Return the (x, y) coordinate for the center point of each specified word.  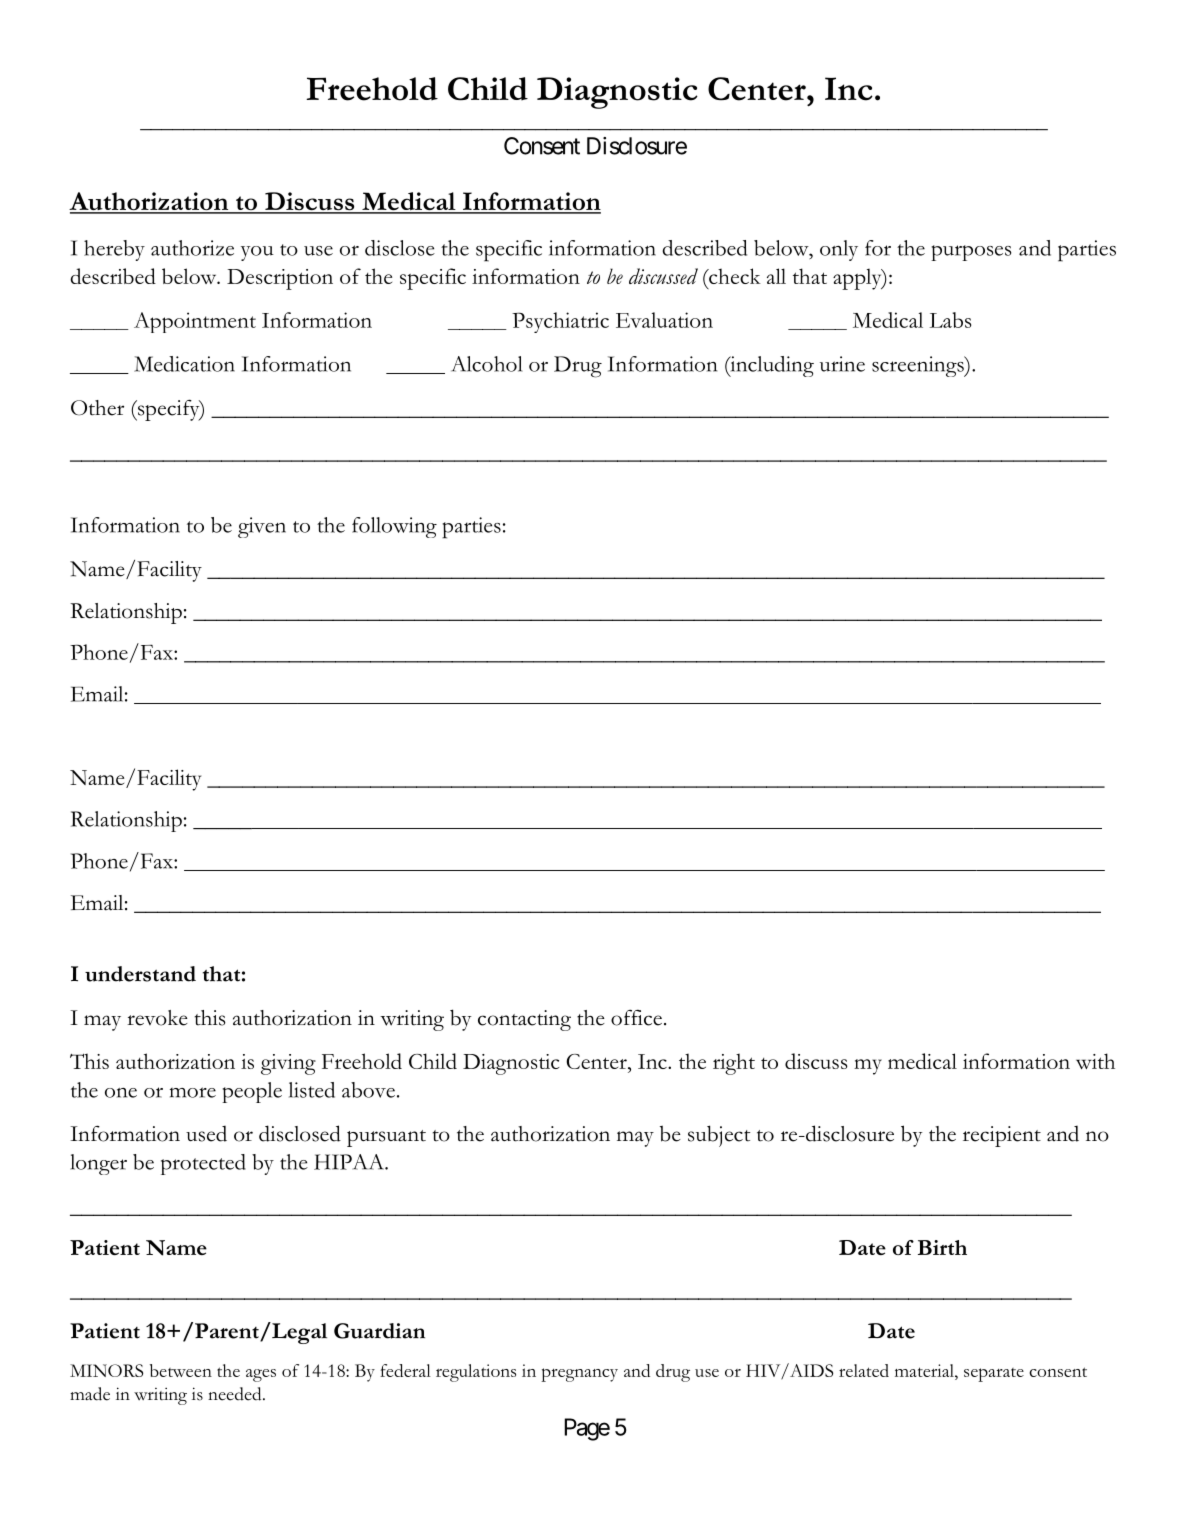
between (181, 1370)
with (1095, 1061)
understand (140, 974)
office (636, 1018)
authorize (192, 248)
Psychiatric (560, 322)
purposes (971, 253)
